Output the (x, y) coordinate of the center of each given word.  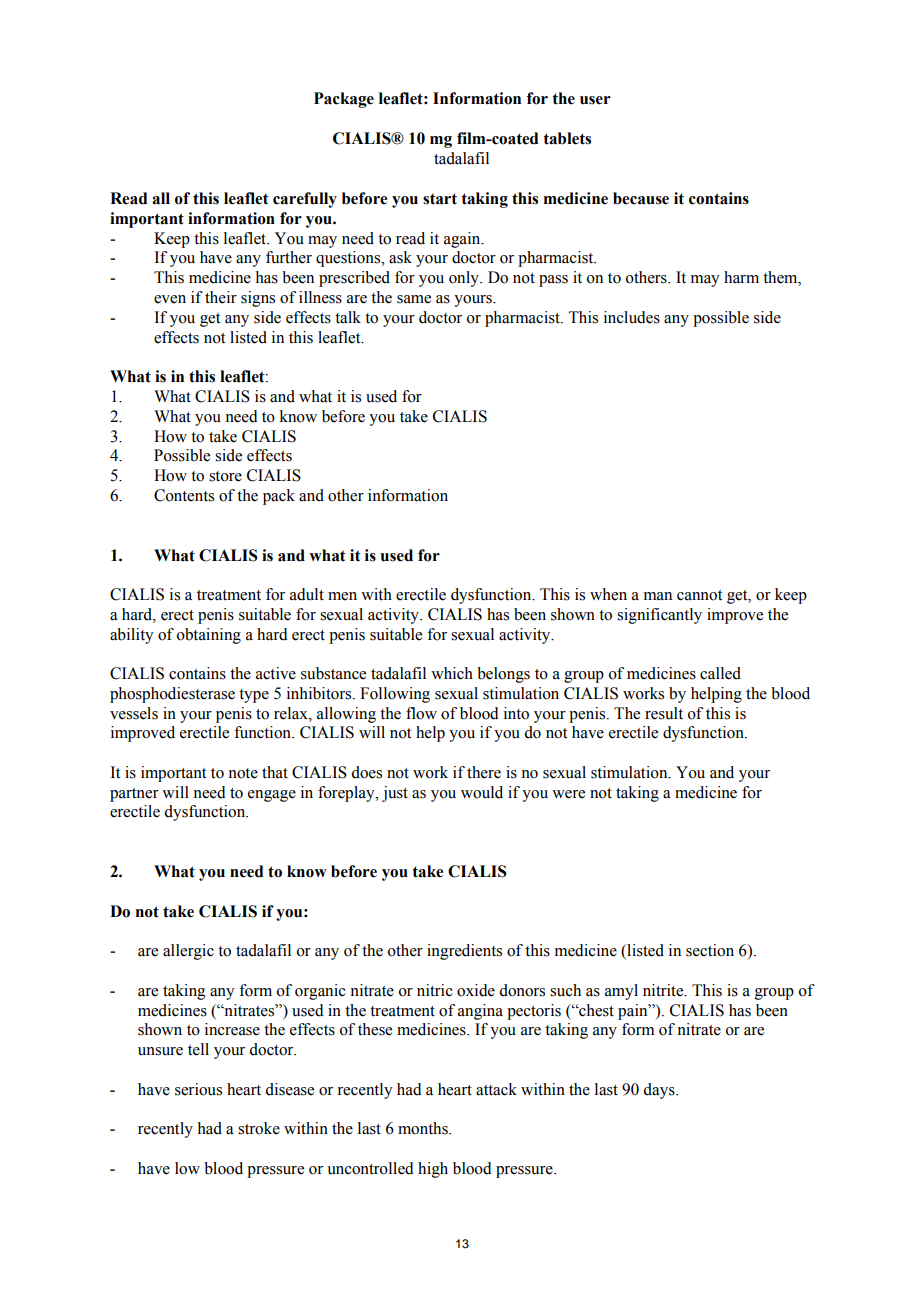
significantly (659, 616)
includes (632, 317)
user (595, 100)
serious (198, 1089)
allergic (188, 952)
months (424, 1128)
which (452, 673)
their (221, 297)
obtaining (209, 636)
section (710, 950)
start (440, 199)
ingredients (464, 952)
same (414, 299)
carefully (305, 200)
